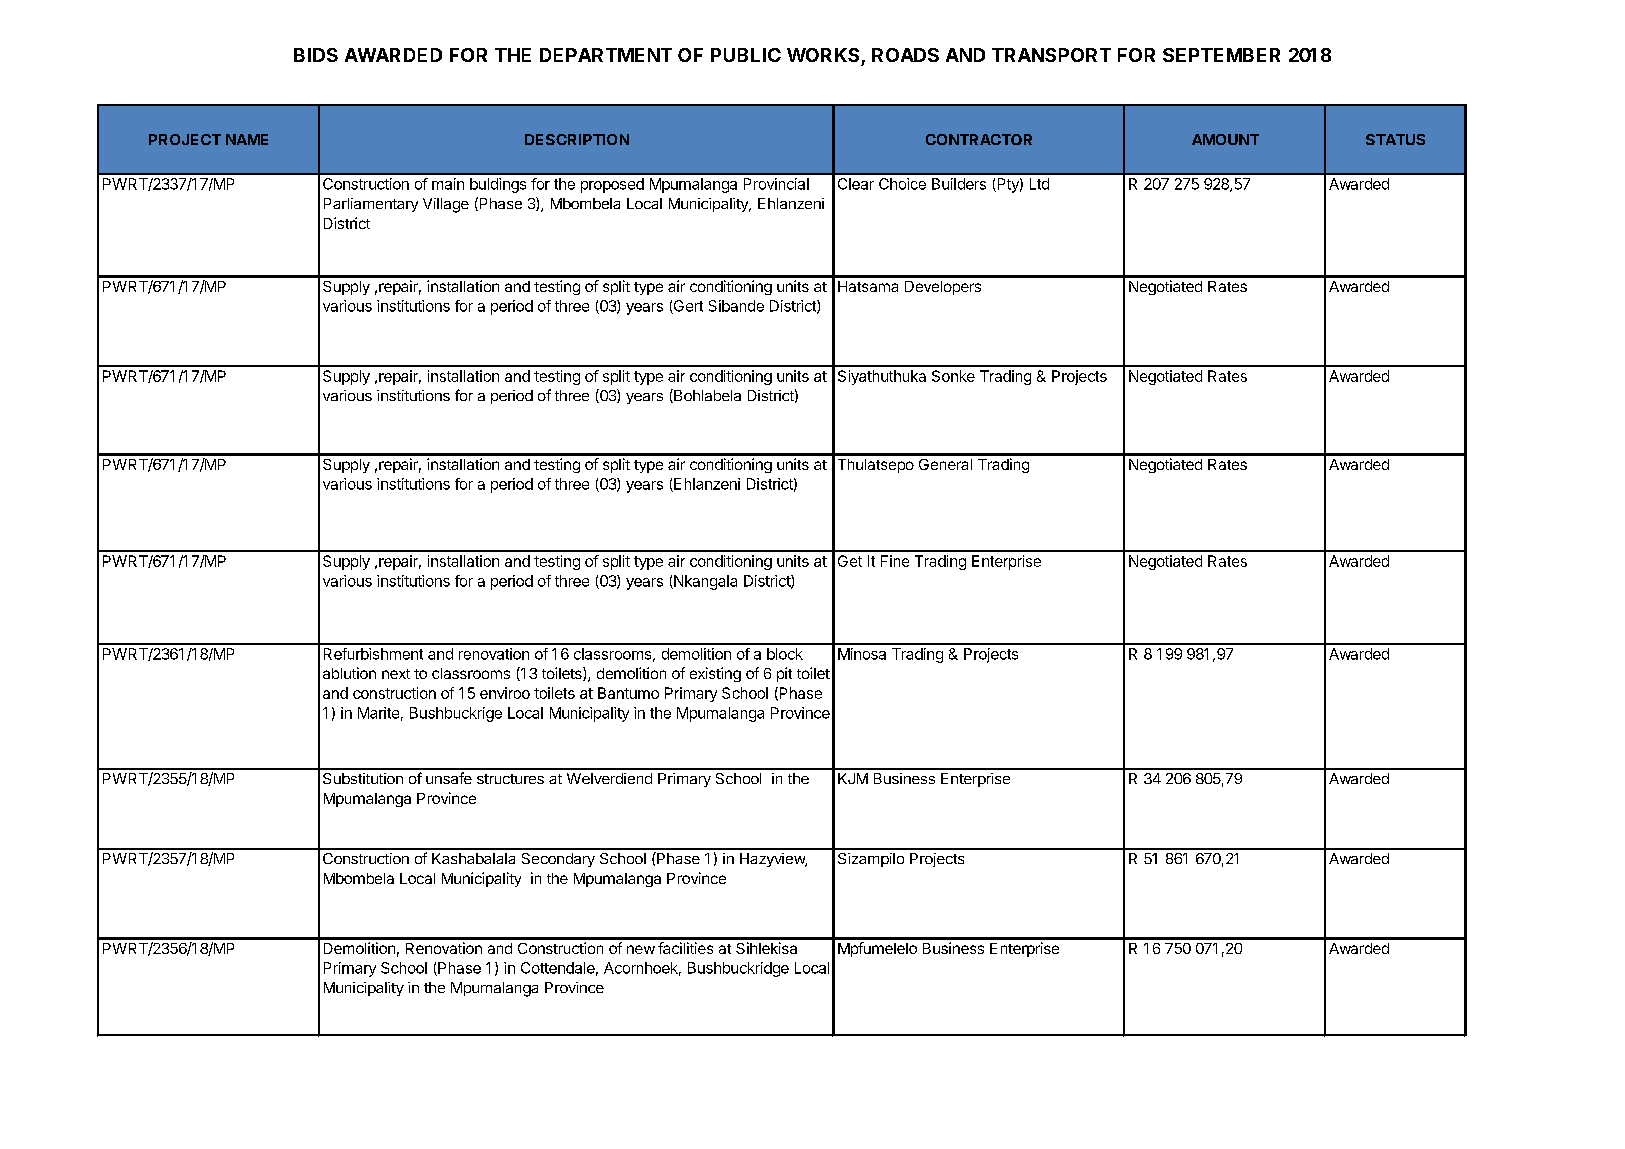 The width and height of the screenshot is (1625, 1149). Describe the element at coordinates (895, 561) in the screenshot. I see `Fine` at that location.
